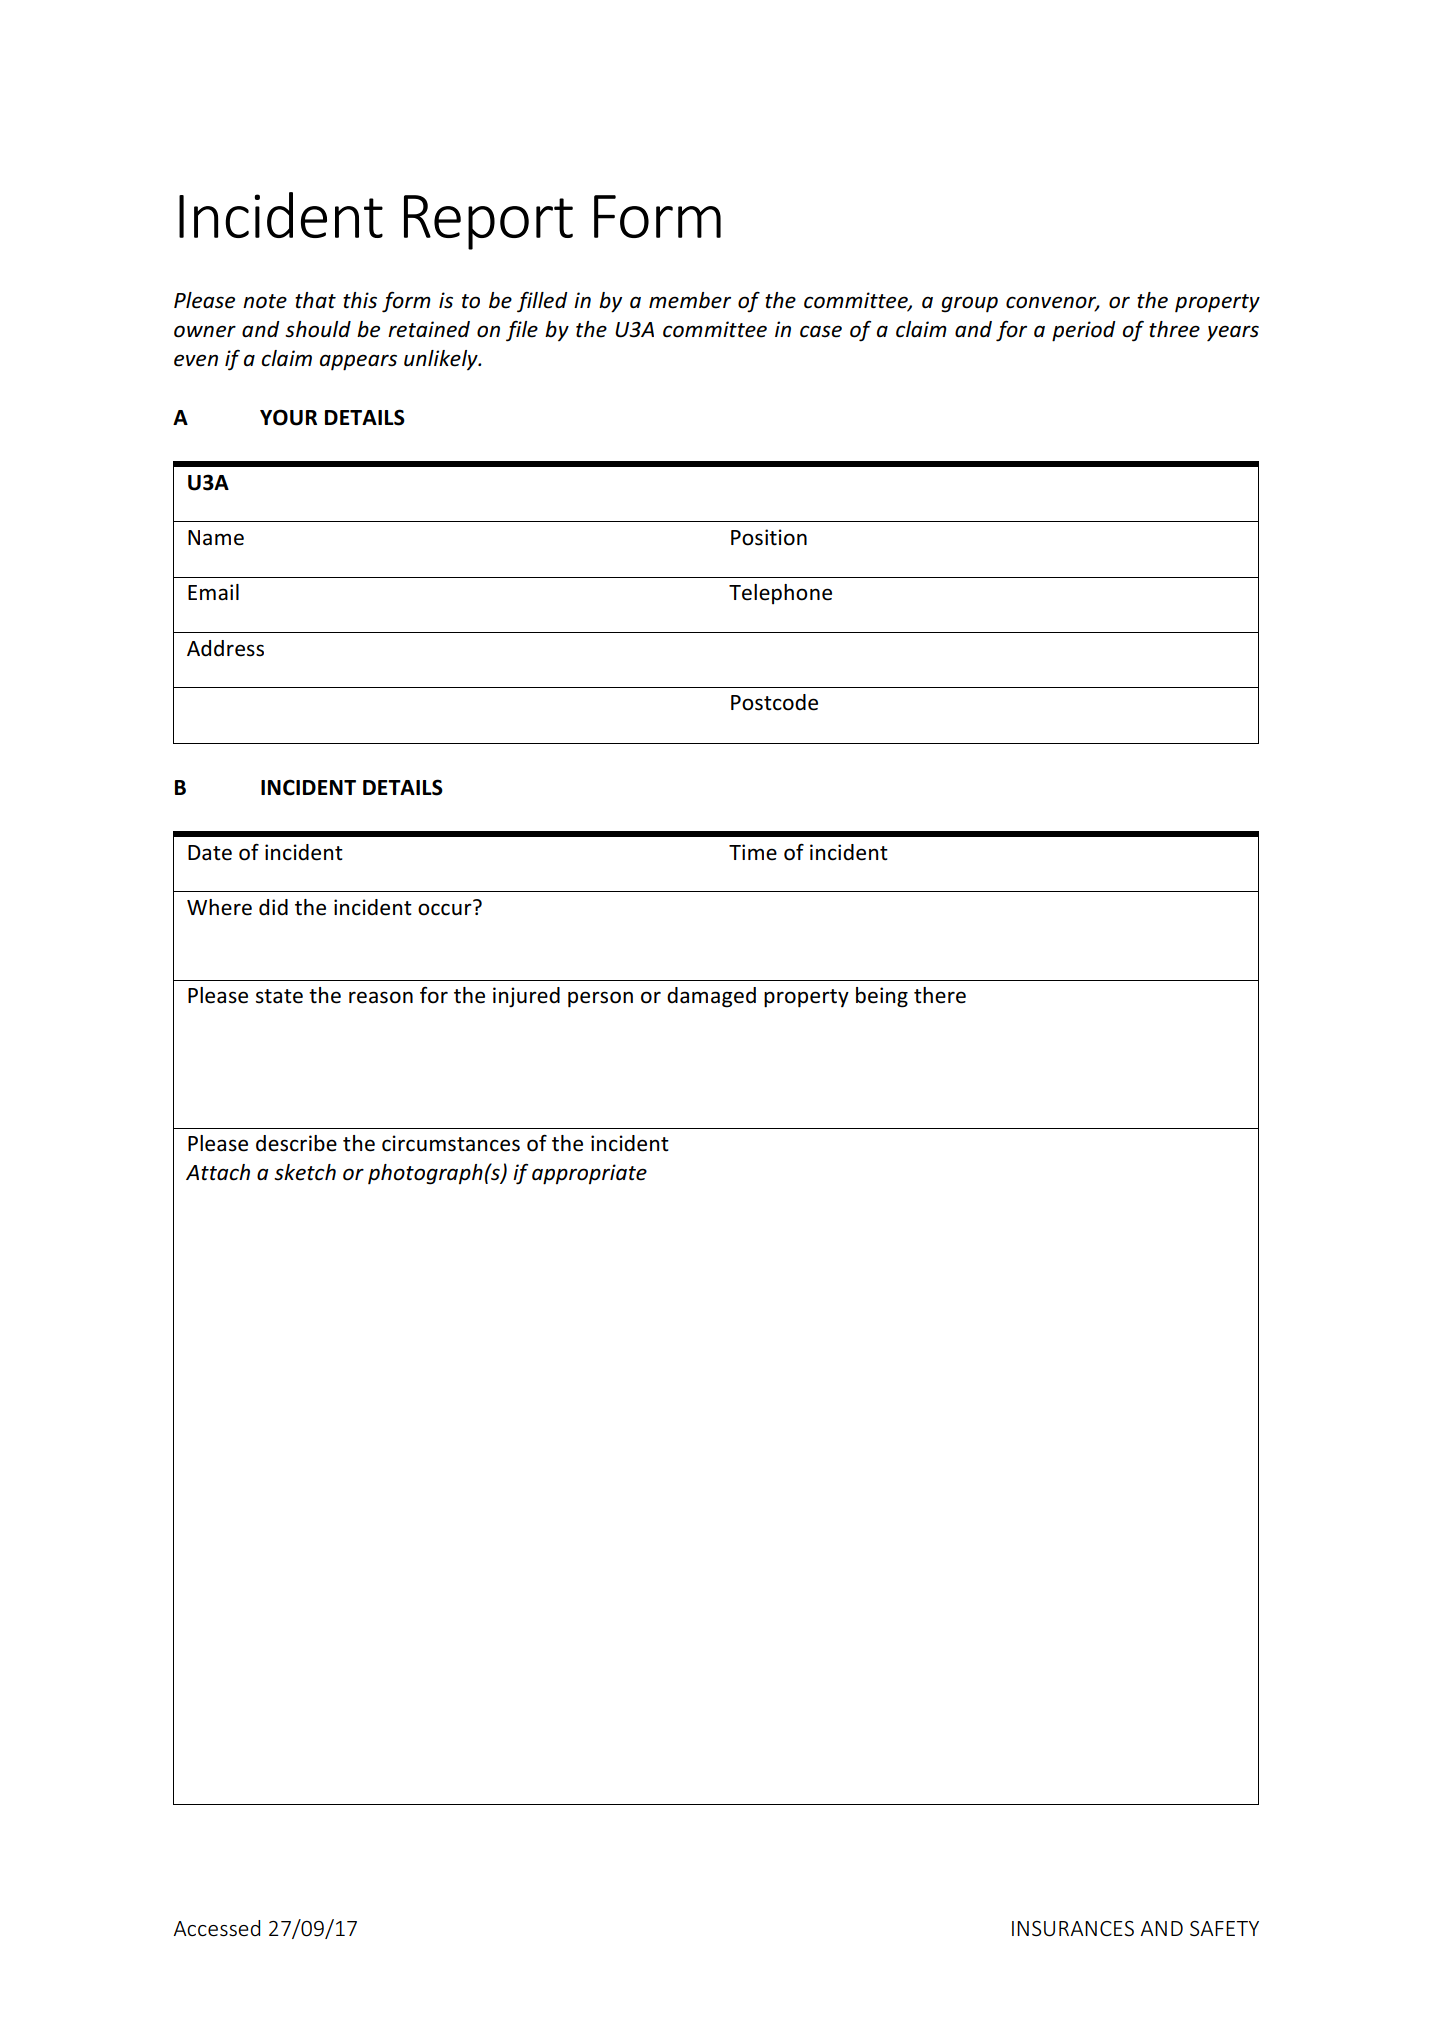  I want to click on that, so click(315, 300).
